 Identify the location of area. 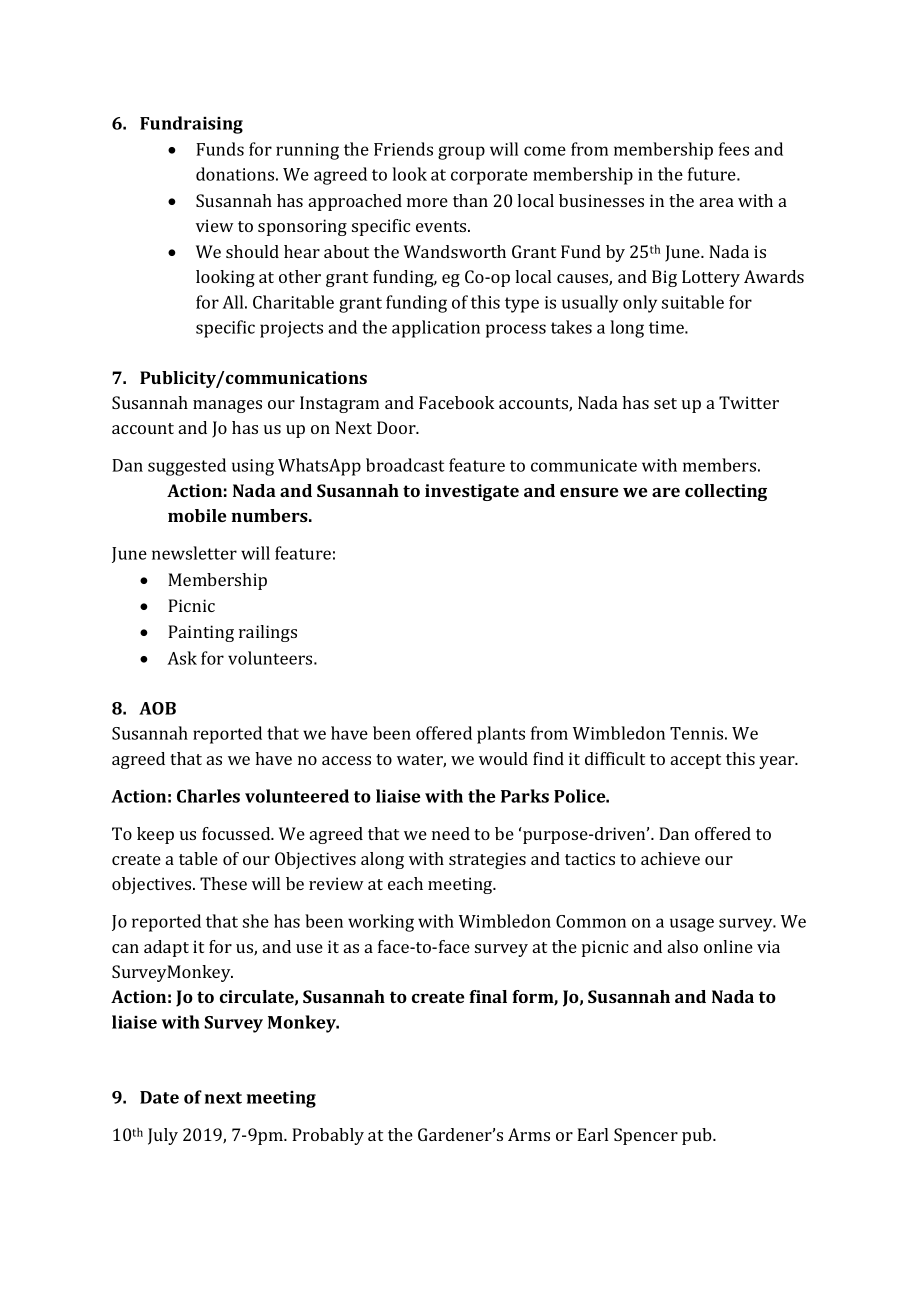
(717, 202).
